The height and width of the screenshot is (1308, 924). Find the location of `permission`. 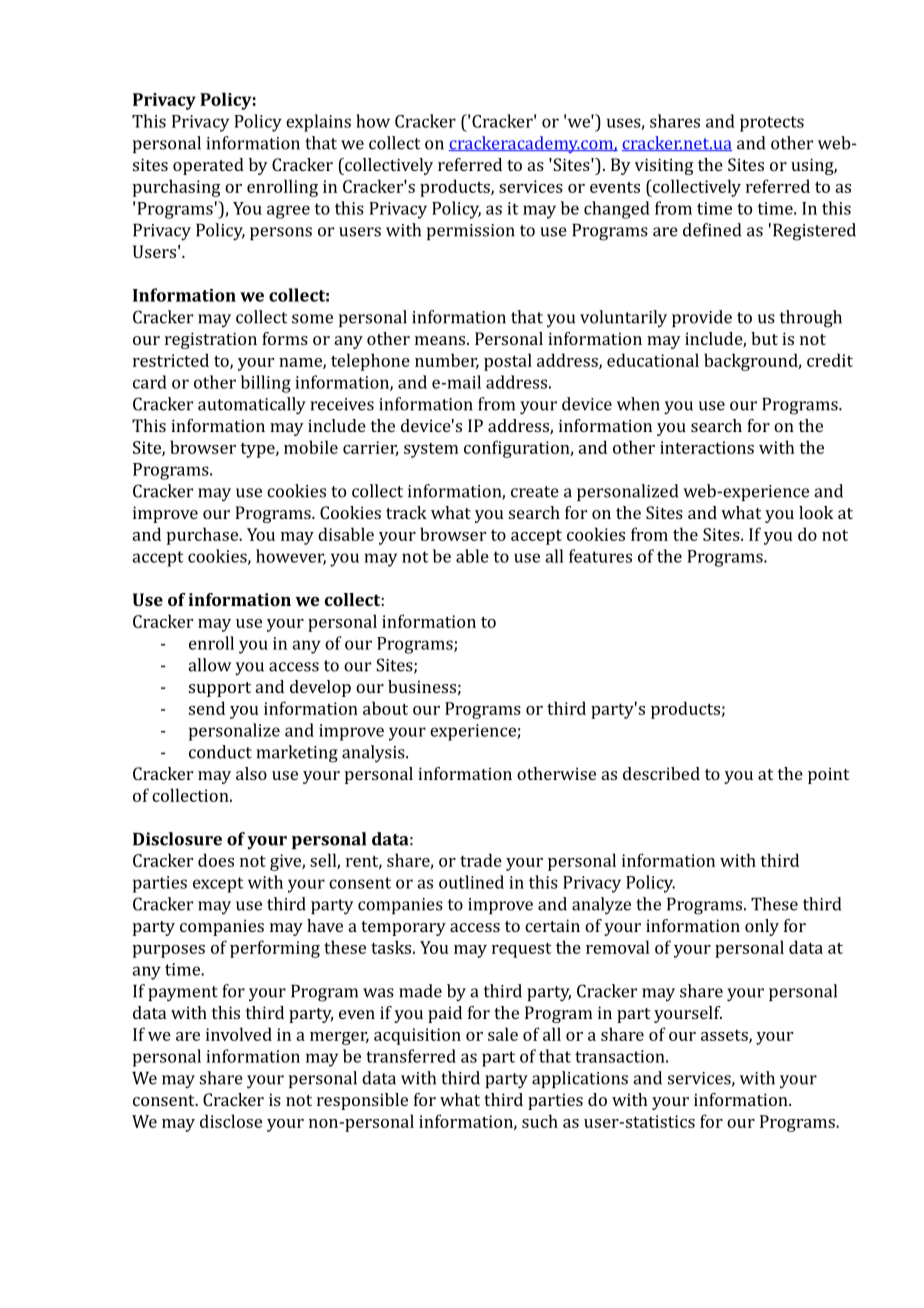

permission is located at coordinates (471, 232).
